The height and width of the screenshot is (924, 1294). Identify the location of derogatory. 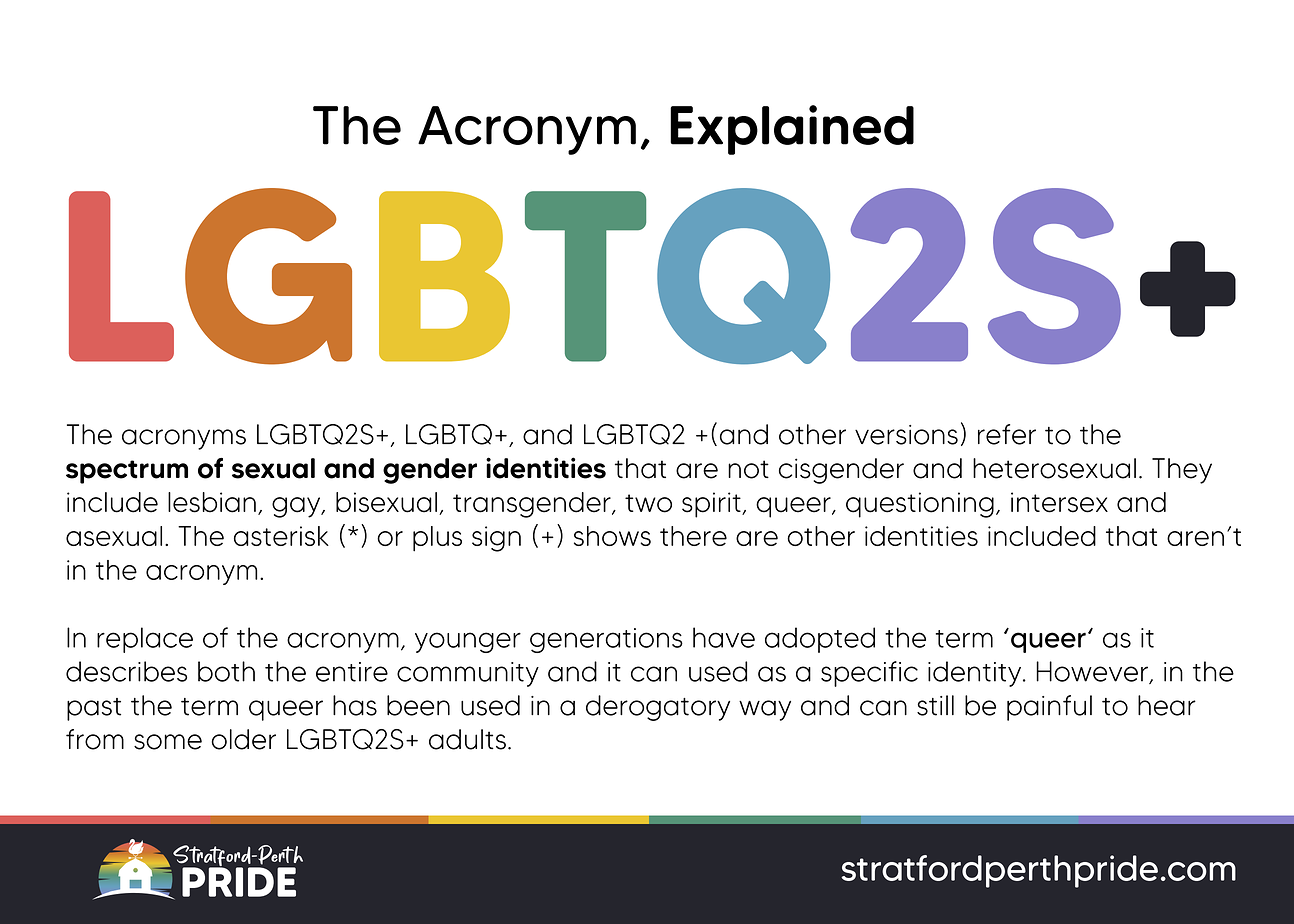
(658, 708).
